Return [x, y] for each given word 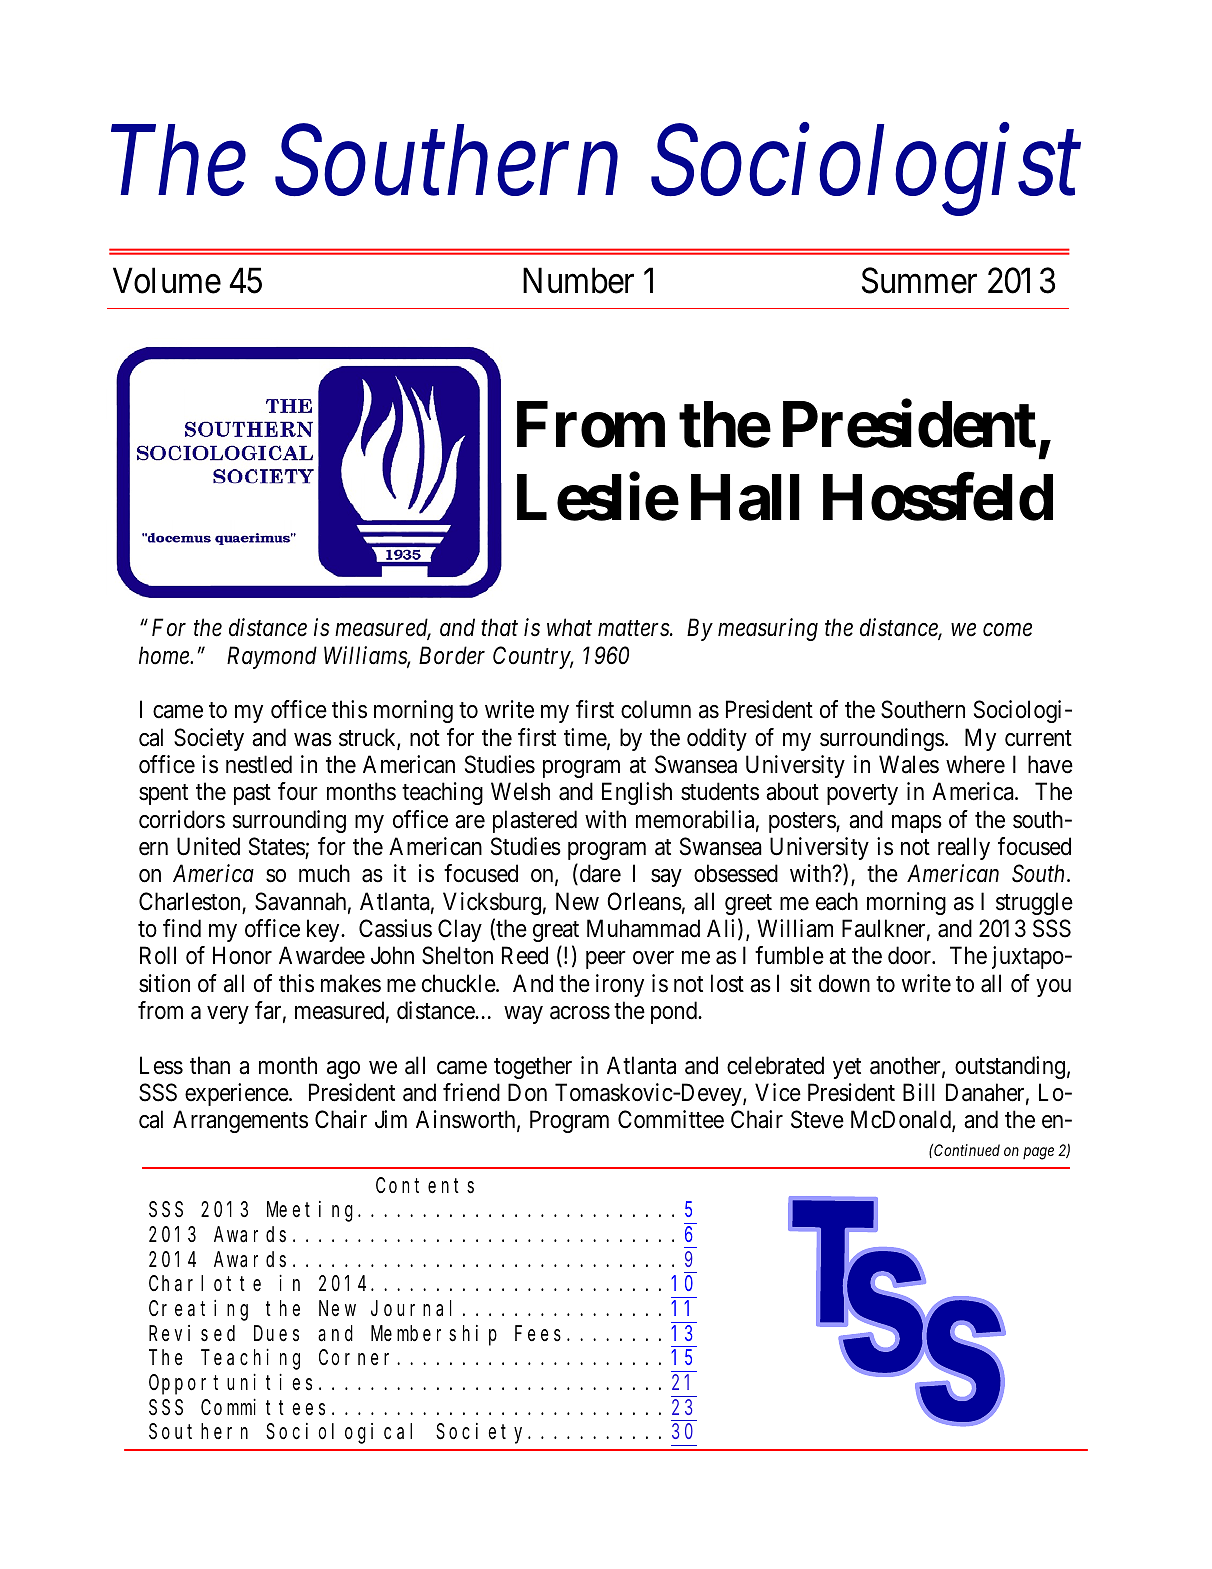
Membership [434, 1335]
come [1007, 630]
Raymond [272, 657]
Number [578, 280]
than [210, 1065]
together [533, 1067]
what [569, 627]
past [252, 795]
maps [917, 824]
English [637, 793]
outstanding [1010, 1067]
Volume [167, 280]
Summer [919, 281]
